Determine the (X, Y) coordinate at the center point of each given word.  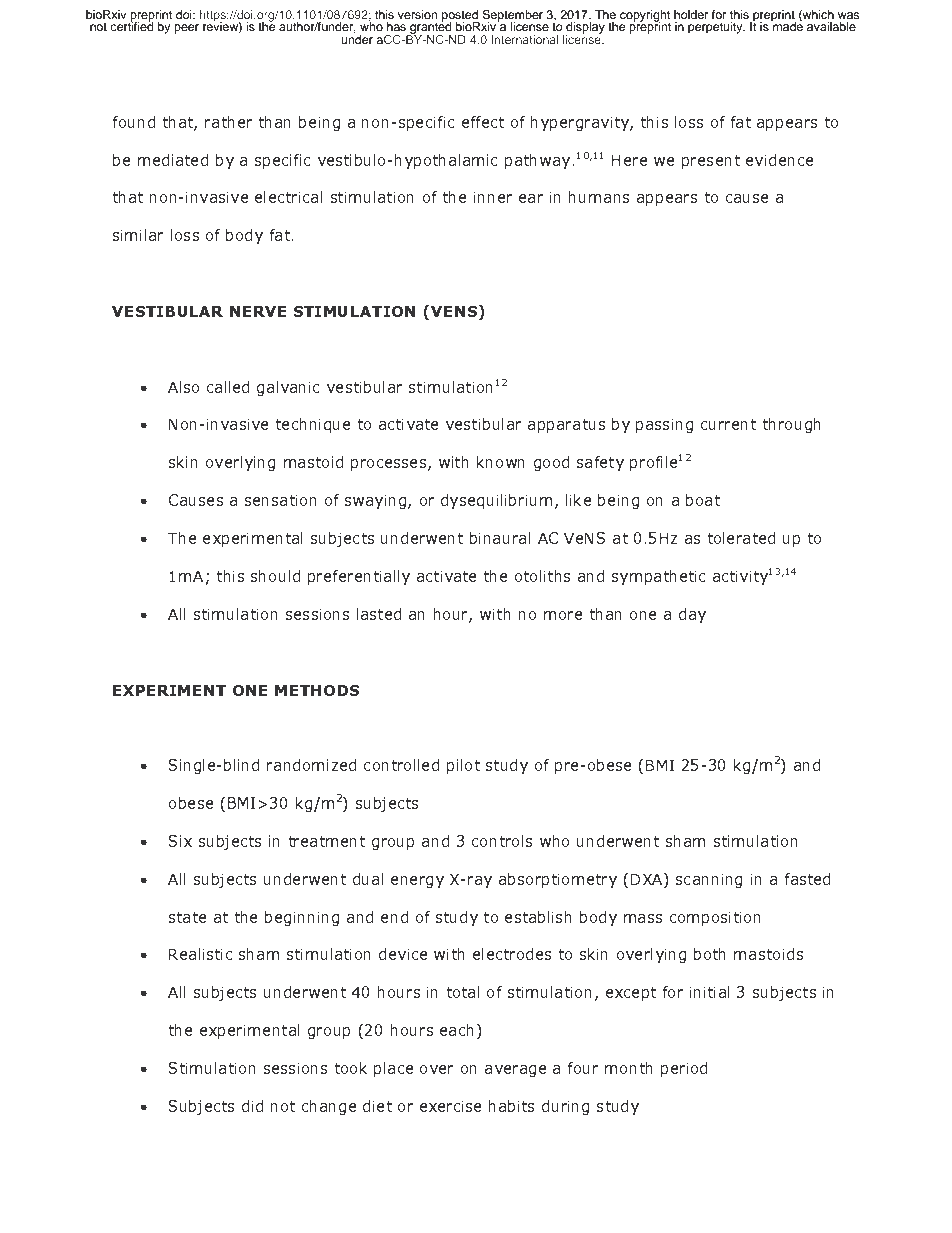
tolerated (741, 538)
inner (493, 197)
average (515, 1071)
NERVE (258, 311)
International (524, 39)
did (252, 1106)
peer (186, 29)
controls (502, 841)
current (728, 424)
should (275, 576)
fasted (807, 879)
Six (180, 841)
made (787, 25)
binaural (500, 538)
